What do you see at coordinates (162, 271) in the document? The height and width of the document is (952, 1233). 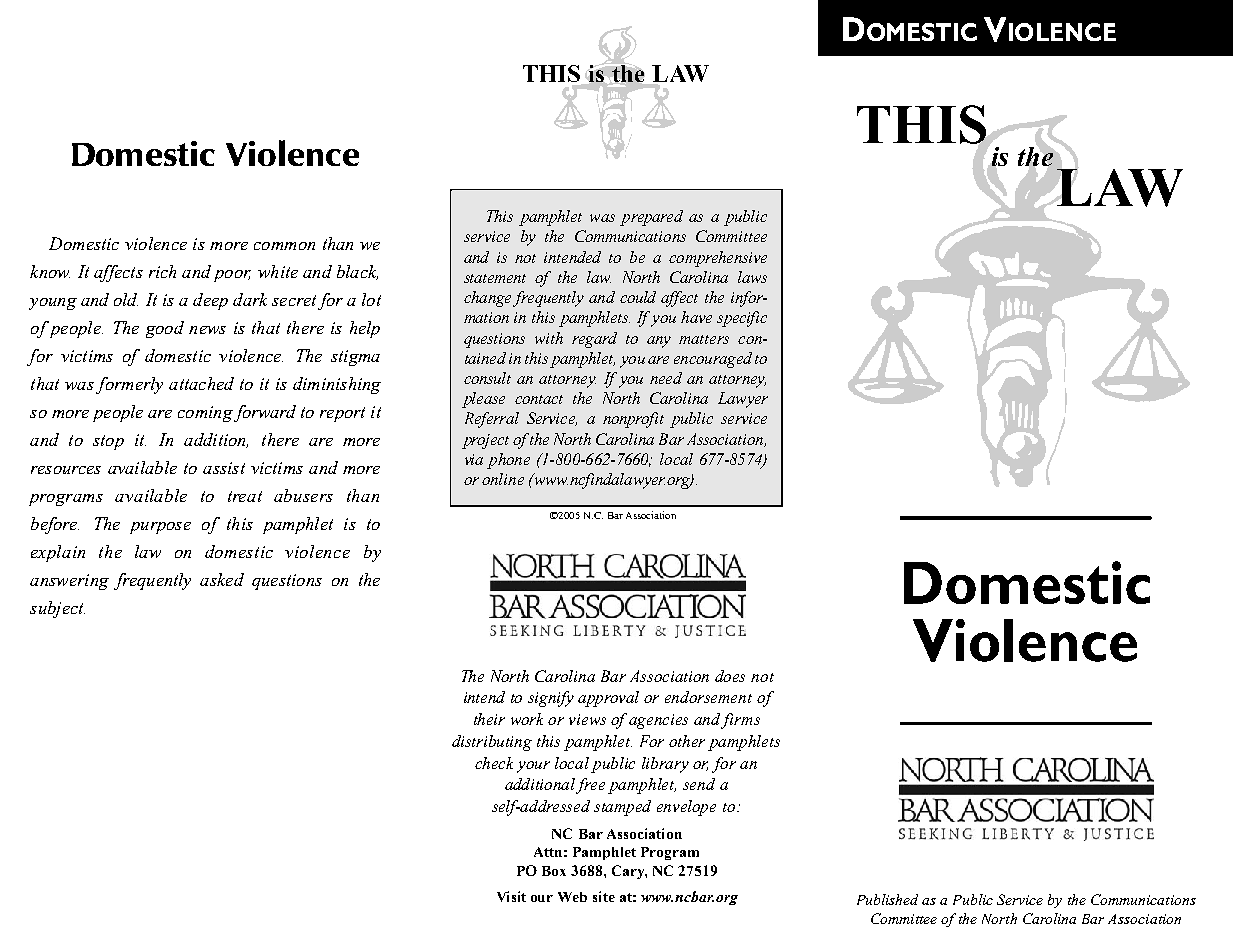 I see `rich` at bounding box center [162, 271].
